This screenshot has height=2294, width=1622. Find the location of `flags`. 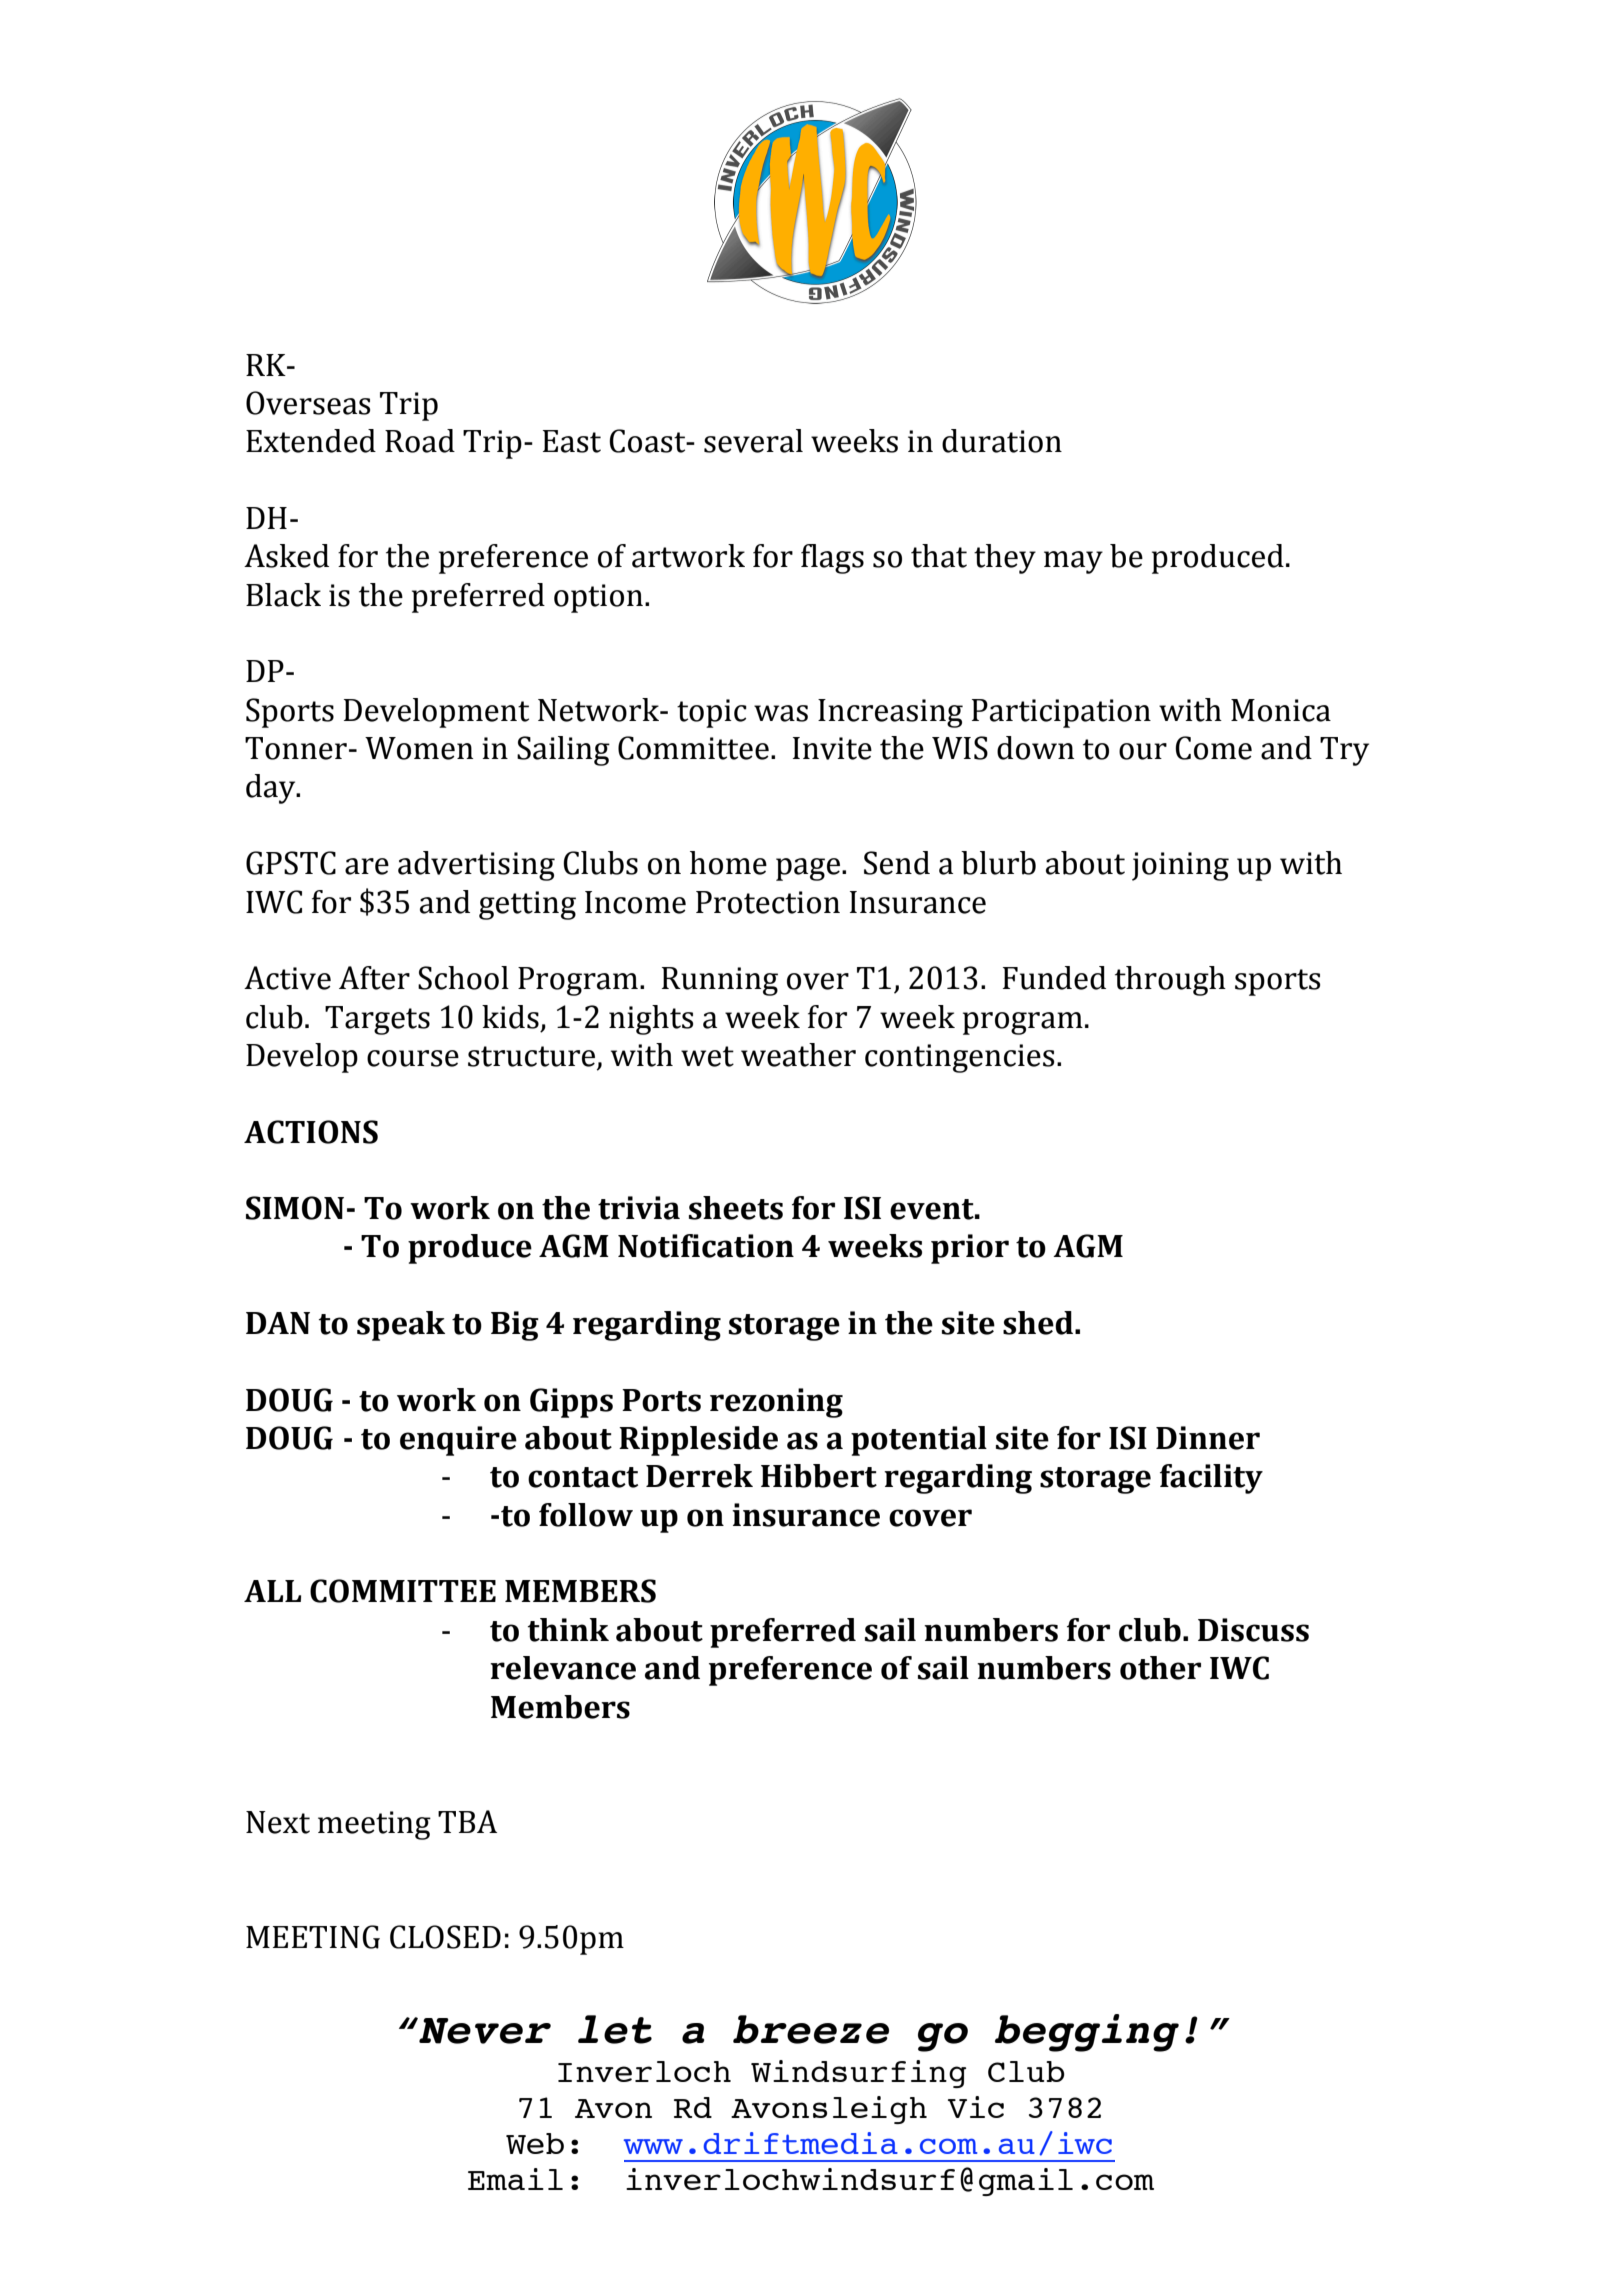

flags is located at coordinates (832, 559).
